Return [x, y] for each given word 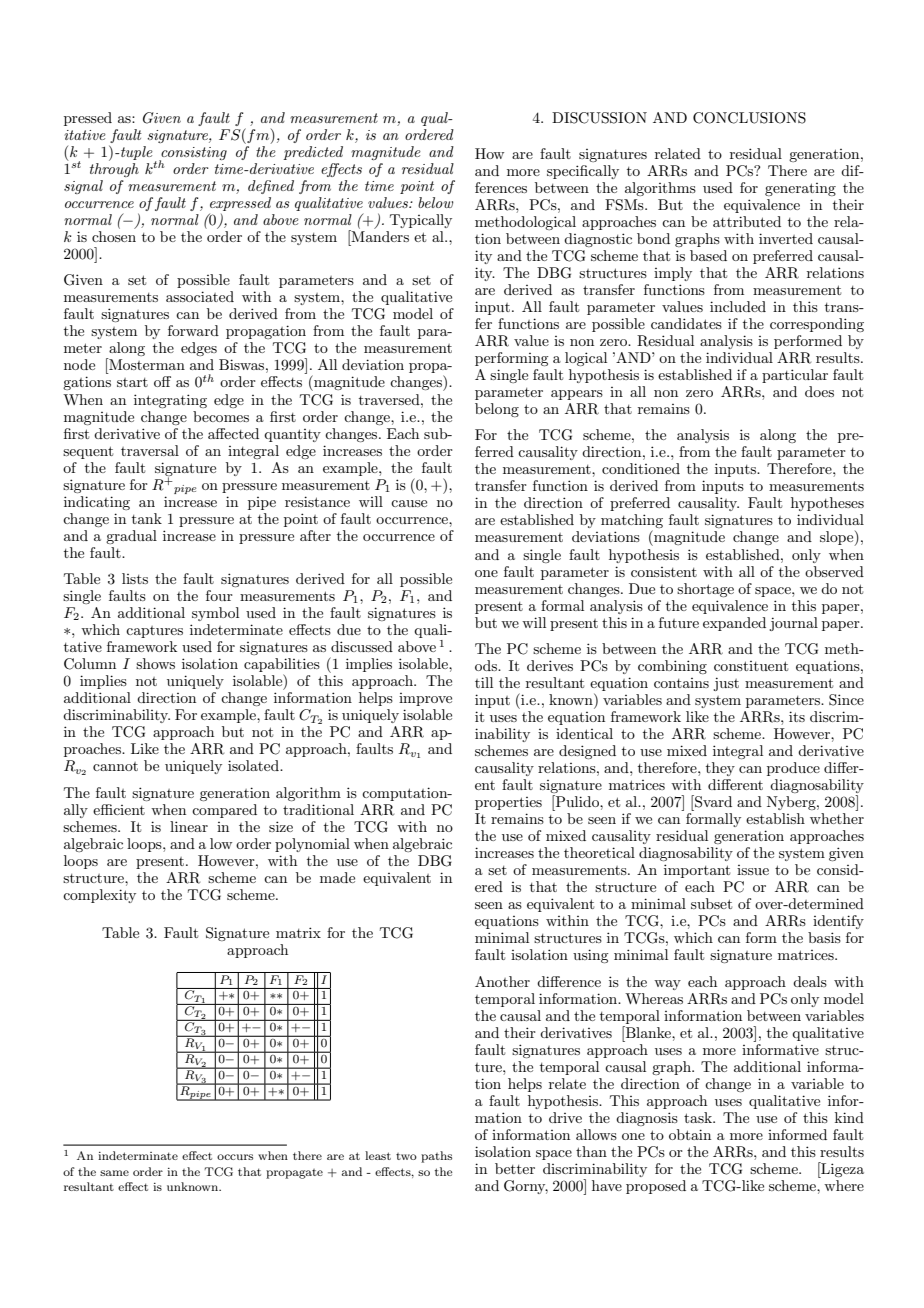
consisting [193, 154]
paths [436, 1157]
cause [409, 503]
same [114, 1173]
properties [508, 803]
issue [753, 870]
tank [147, 518]
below [436, 202]
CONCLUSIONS [749, 118]
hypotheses [827, 504]
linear [189, 826]
